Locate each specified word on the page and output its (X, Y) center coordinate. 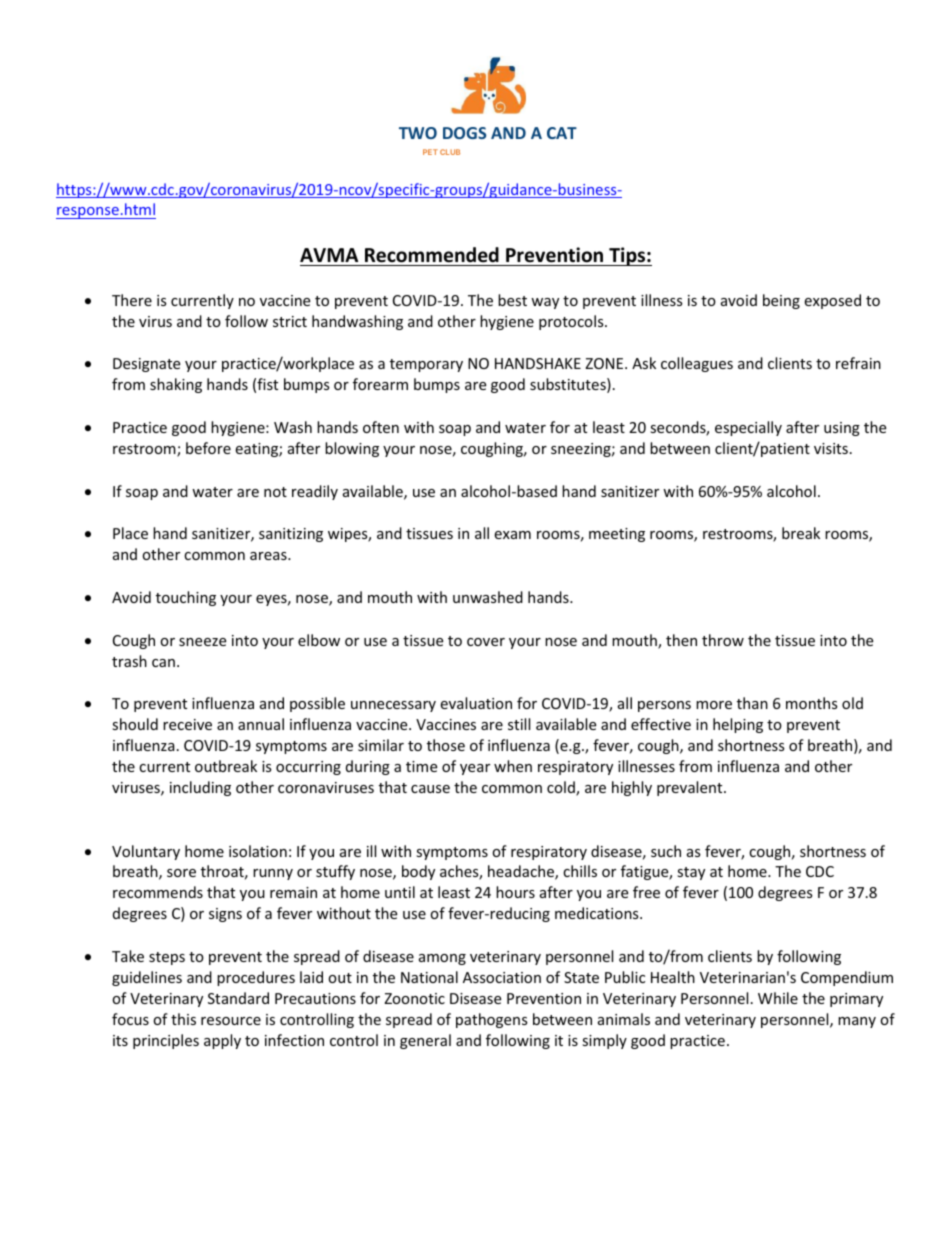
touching (186, 598)
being (781, 301)
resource (231, 1021)
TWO (418, 133)
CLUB (450, 152)
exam (512, 535)
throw (723, 640)
